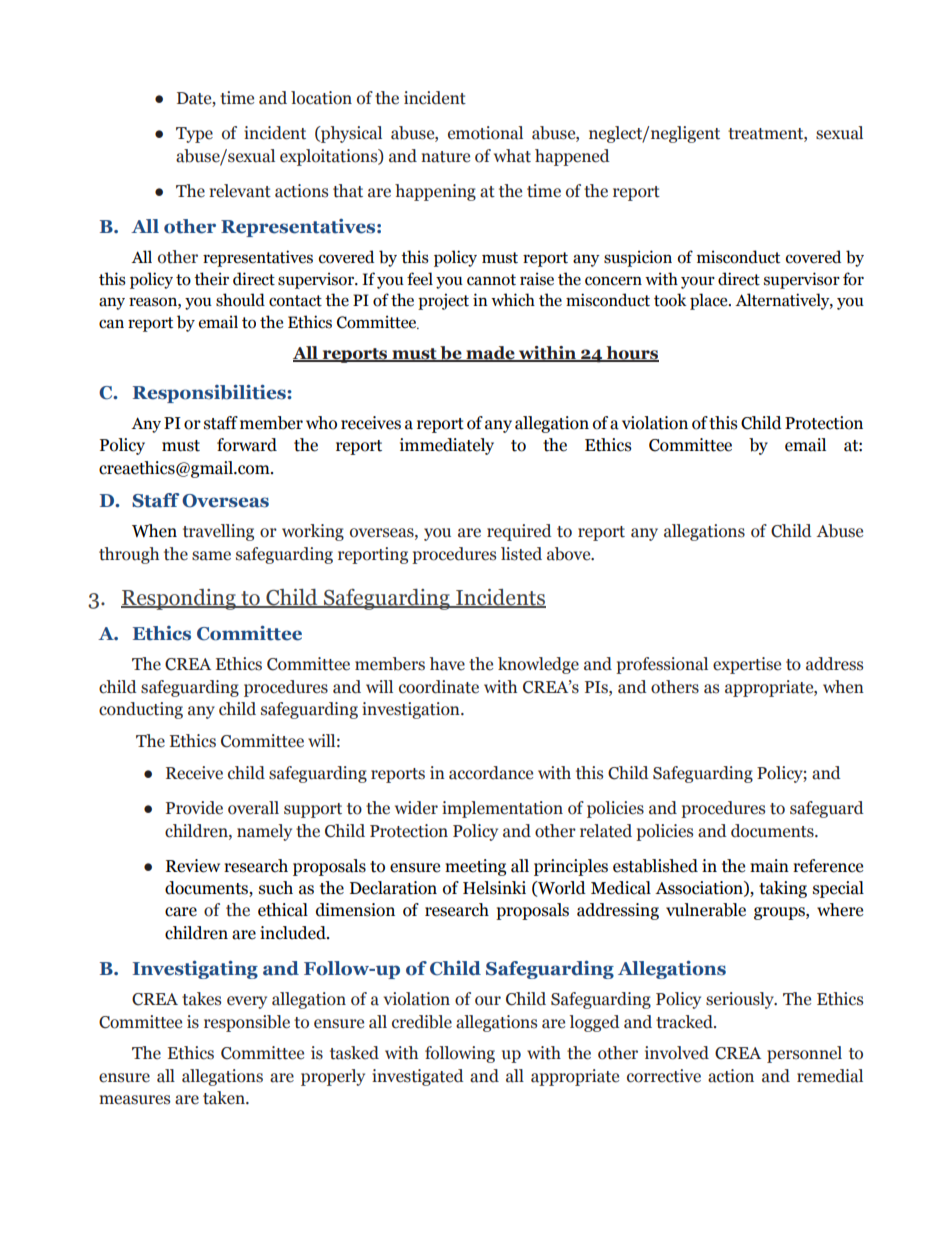 This document has width=952, height=1233. I want to click on Type, so click(194, 135).
